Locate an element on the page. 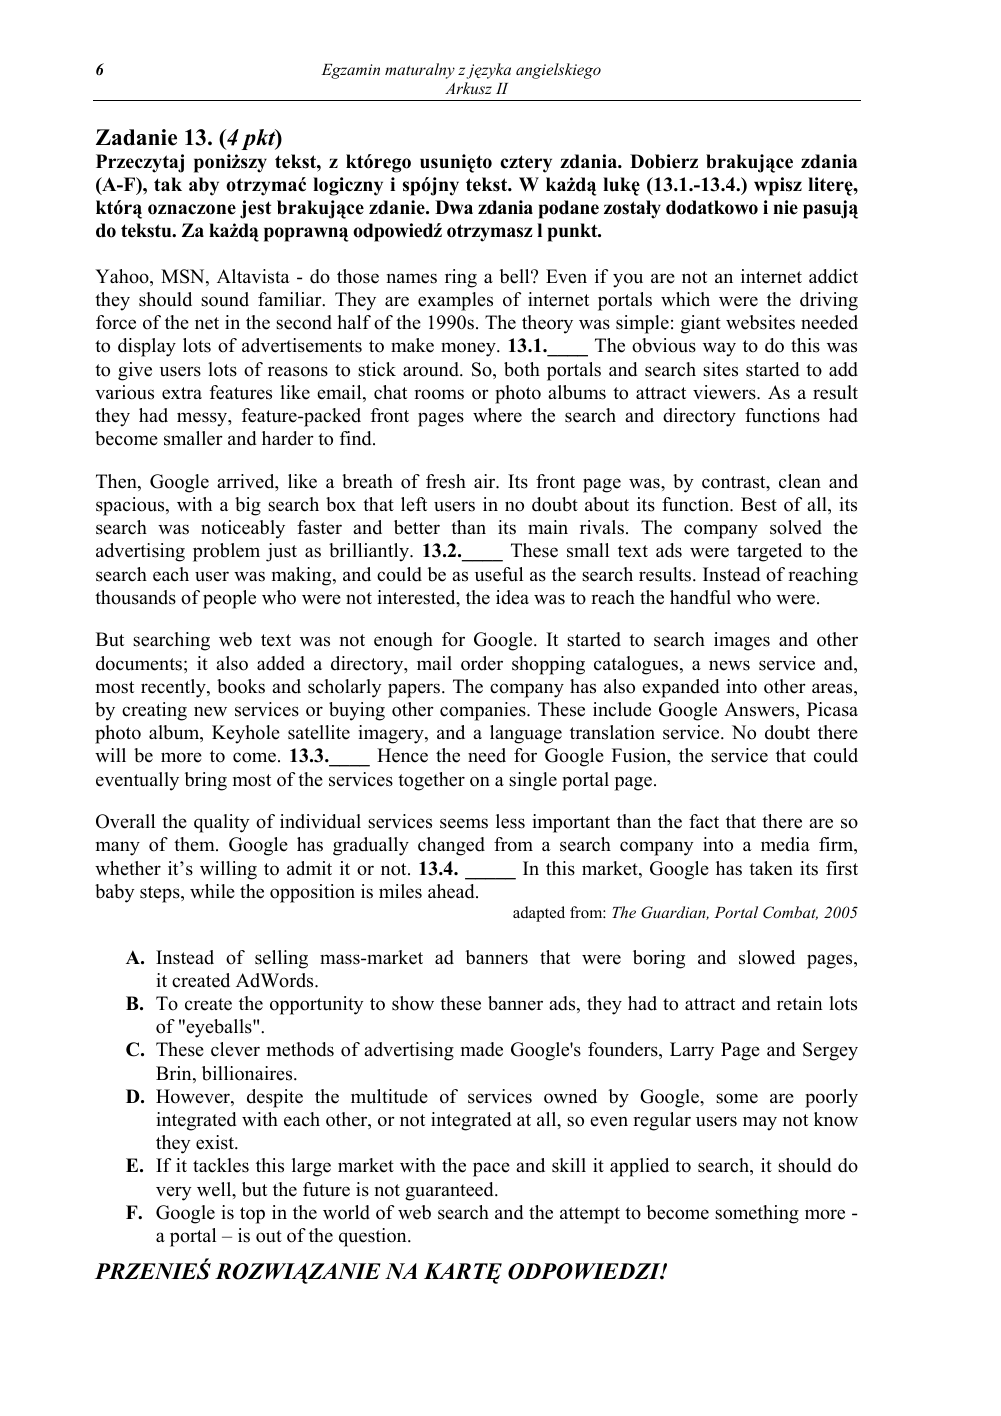 The height and width of the page is (1416, 1001). very is located at coordinates (174, 1193).
